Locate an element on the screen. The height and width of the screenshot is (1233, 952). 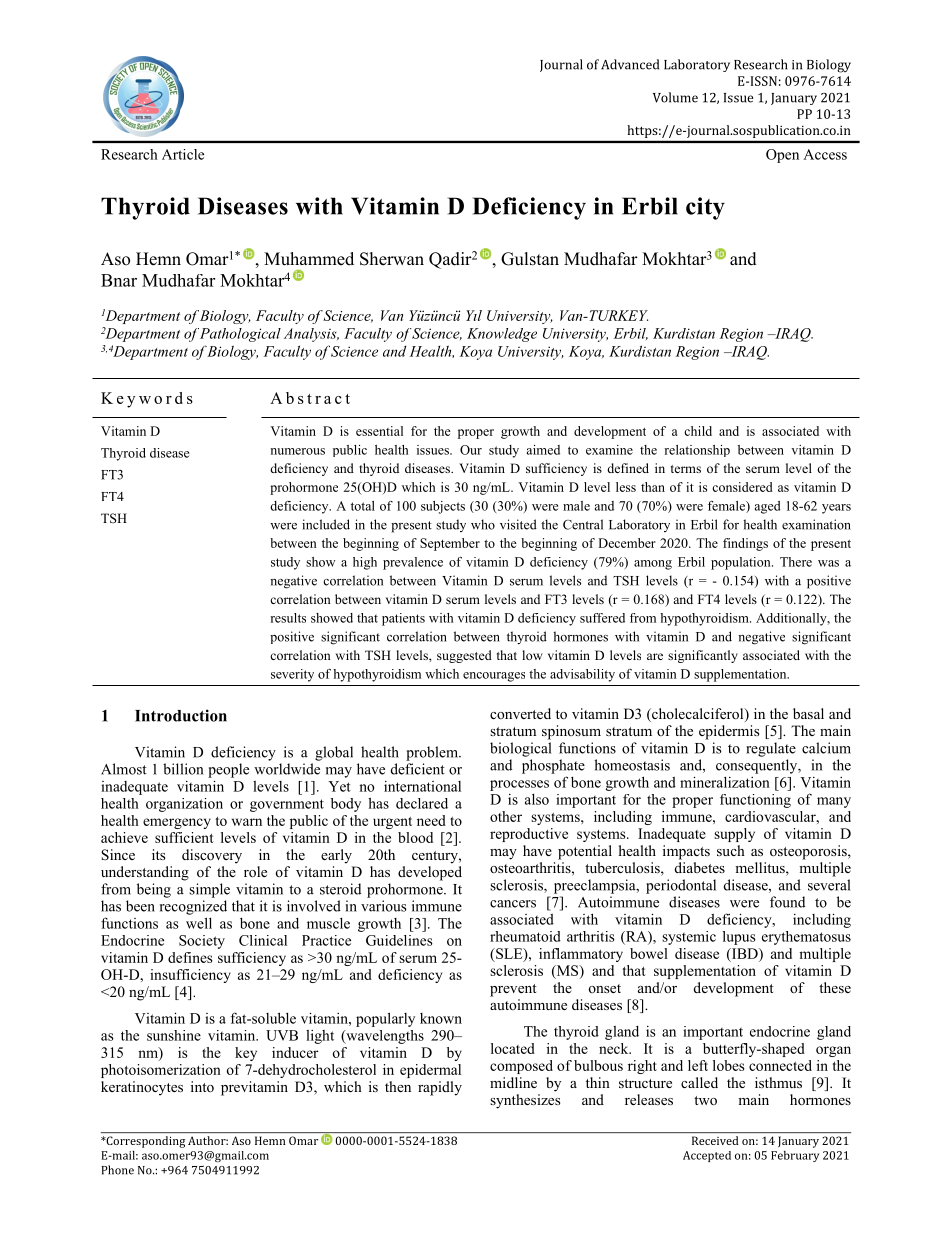
relationship is located at coordinates (697, 451).
